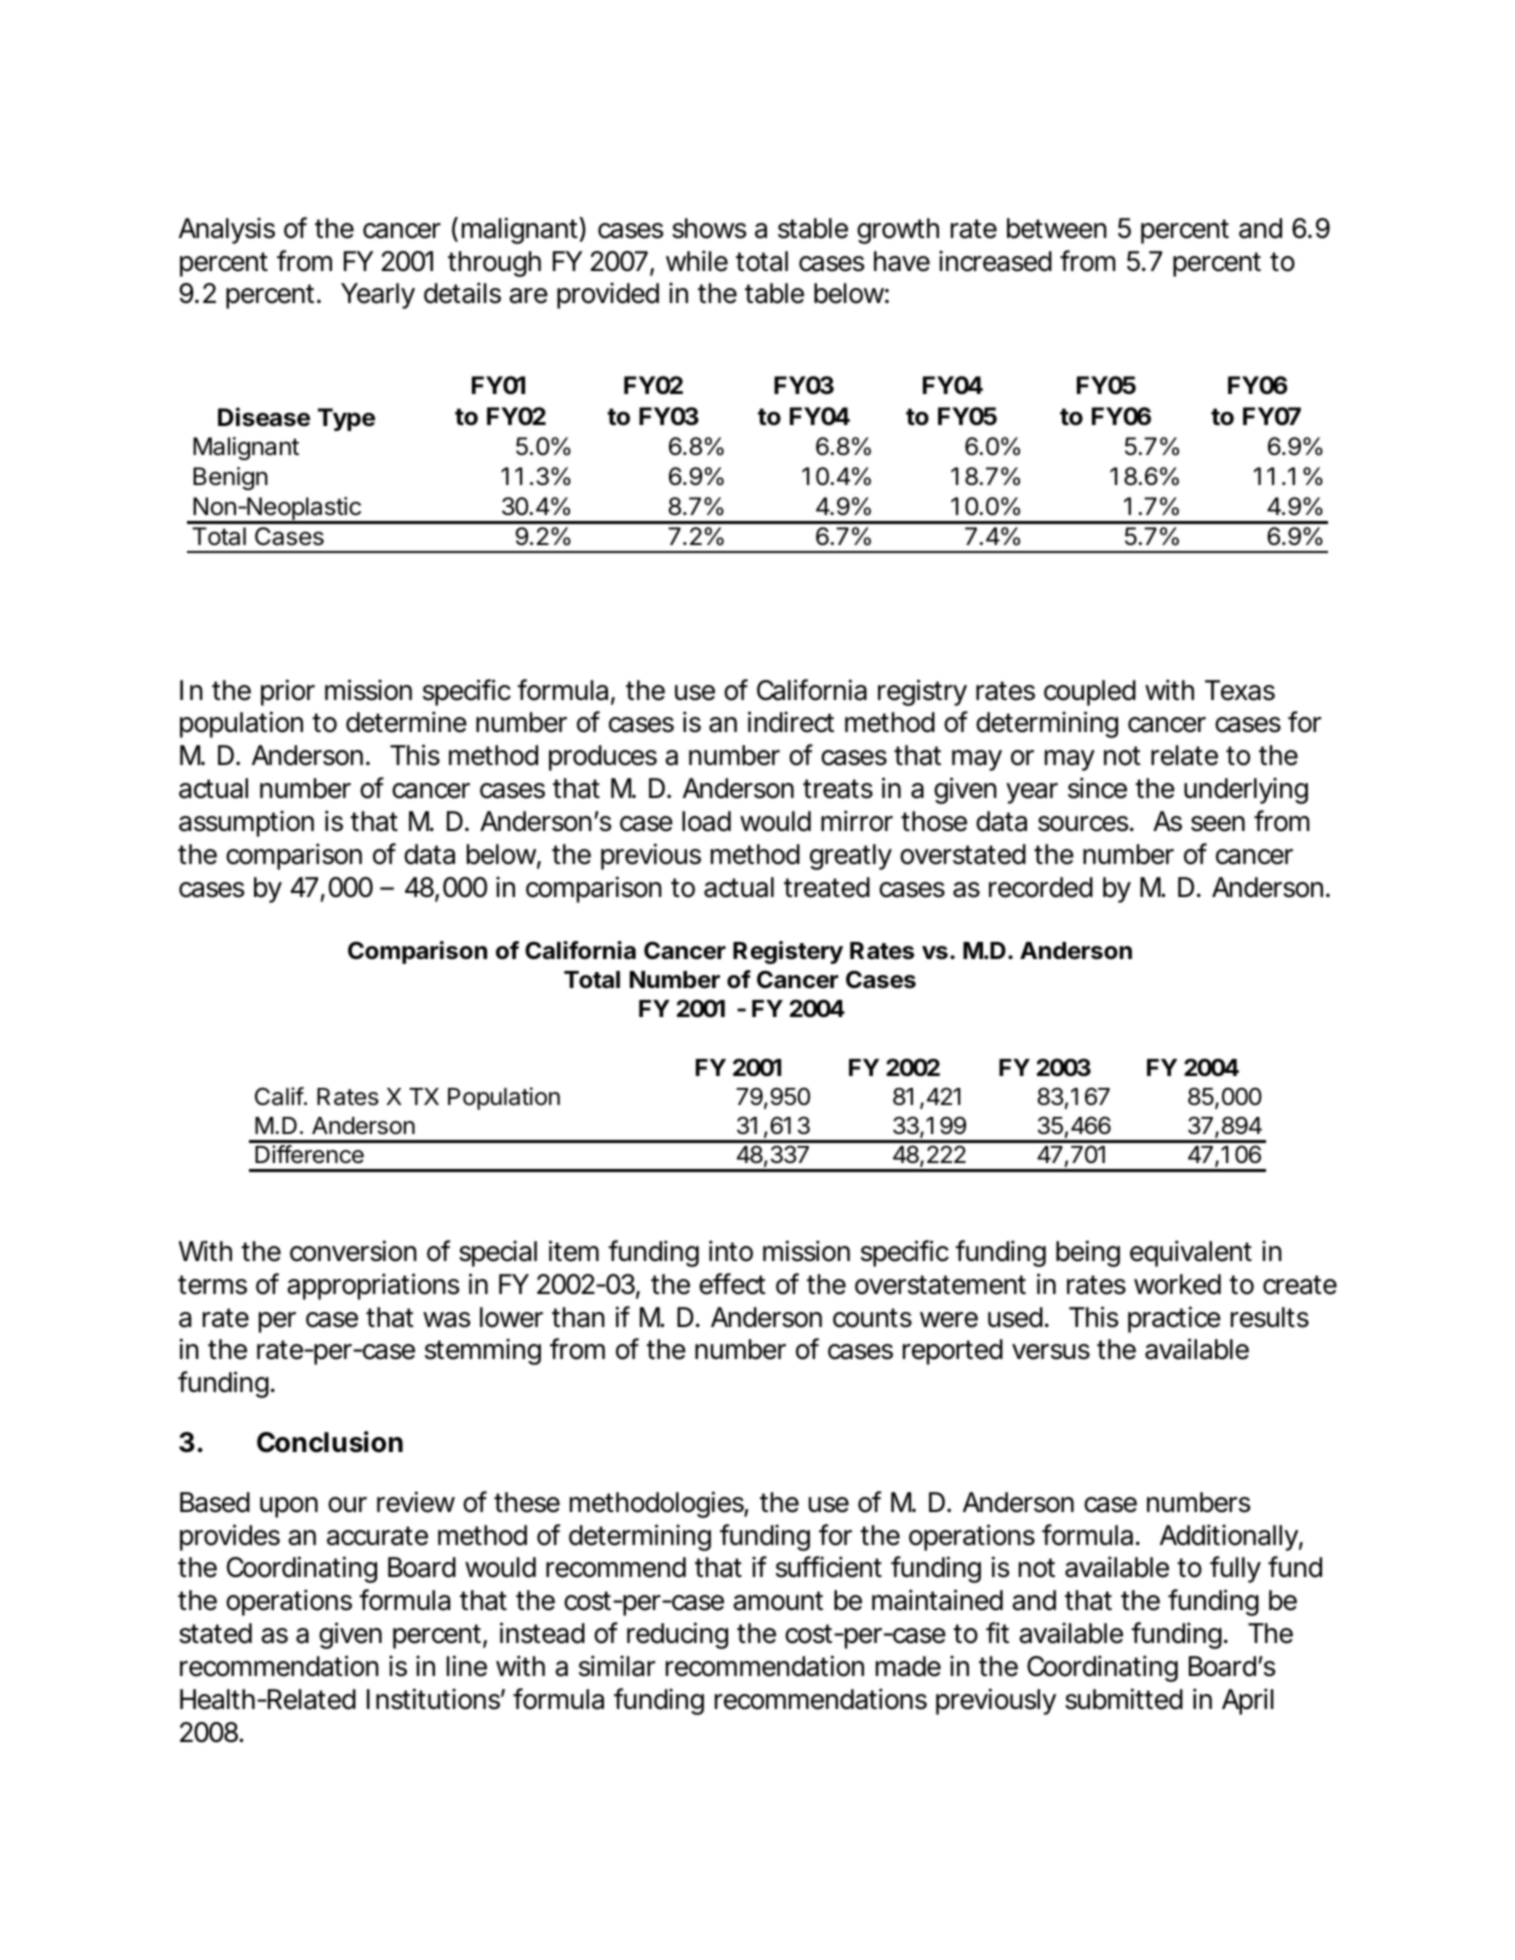 Image resolution: width=1515 pixels, height=1960 pixels. I want to click on between, so click(1057, 228).
